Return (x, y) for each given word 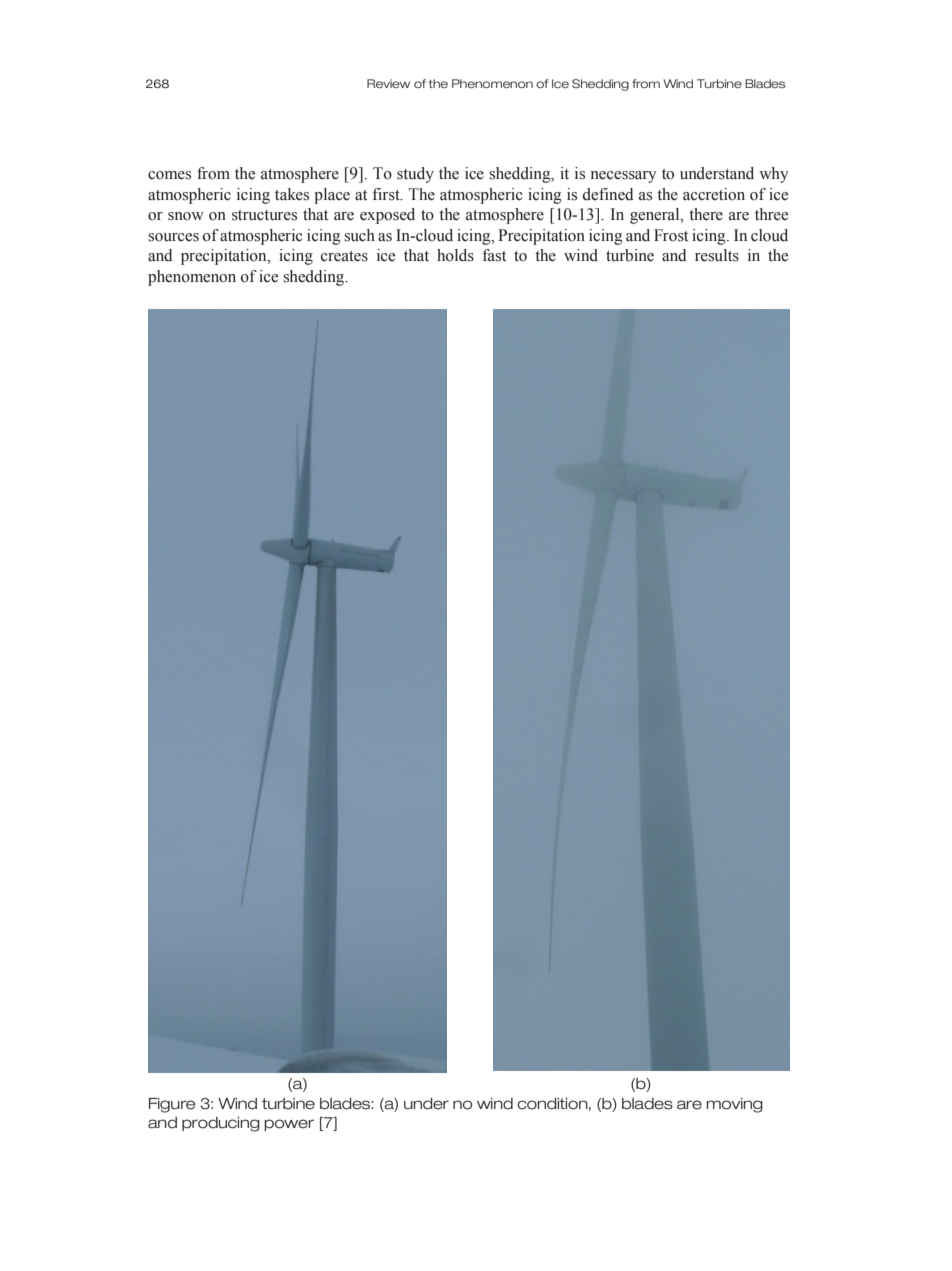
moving (734, 1105)
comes (169, 175)
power (289, 1125)
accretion (714, 194)
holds (455, 255)
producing (221, 1124)
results (717, 255)
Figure (172, 1105)
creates (344, 256)
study (415, 175)
